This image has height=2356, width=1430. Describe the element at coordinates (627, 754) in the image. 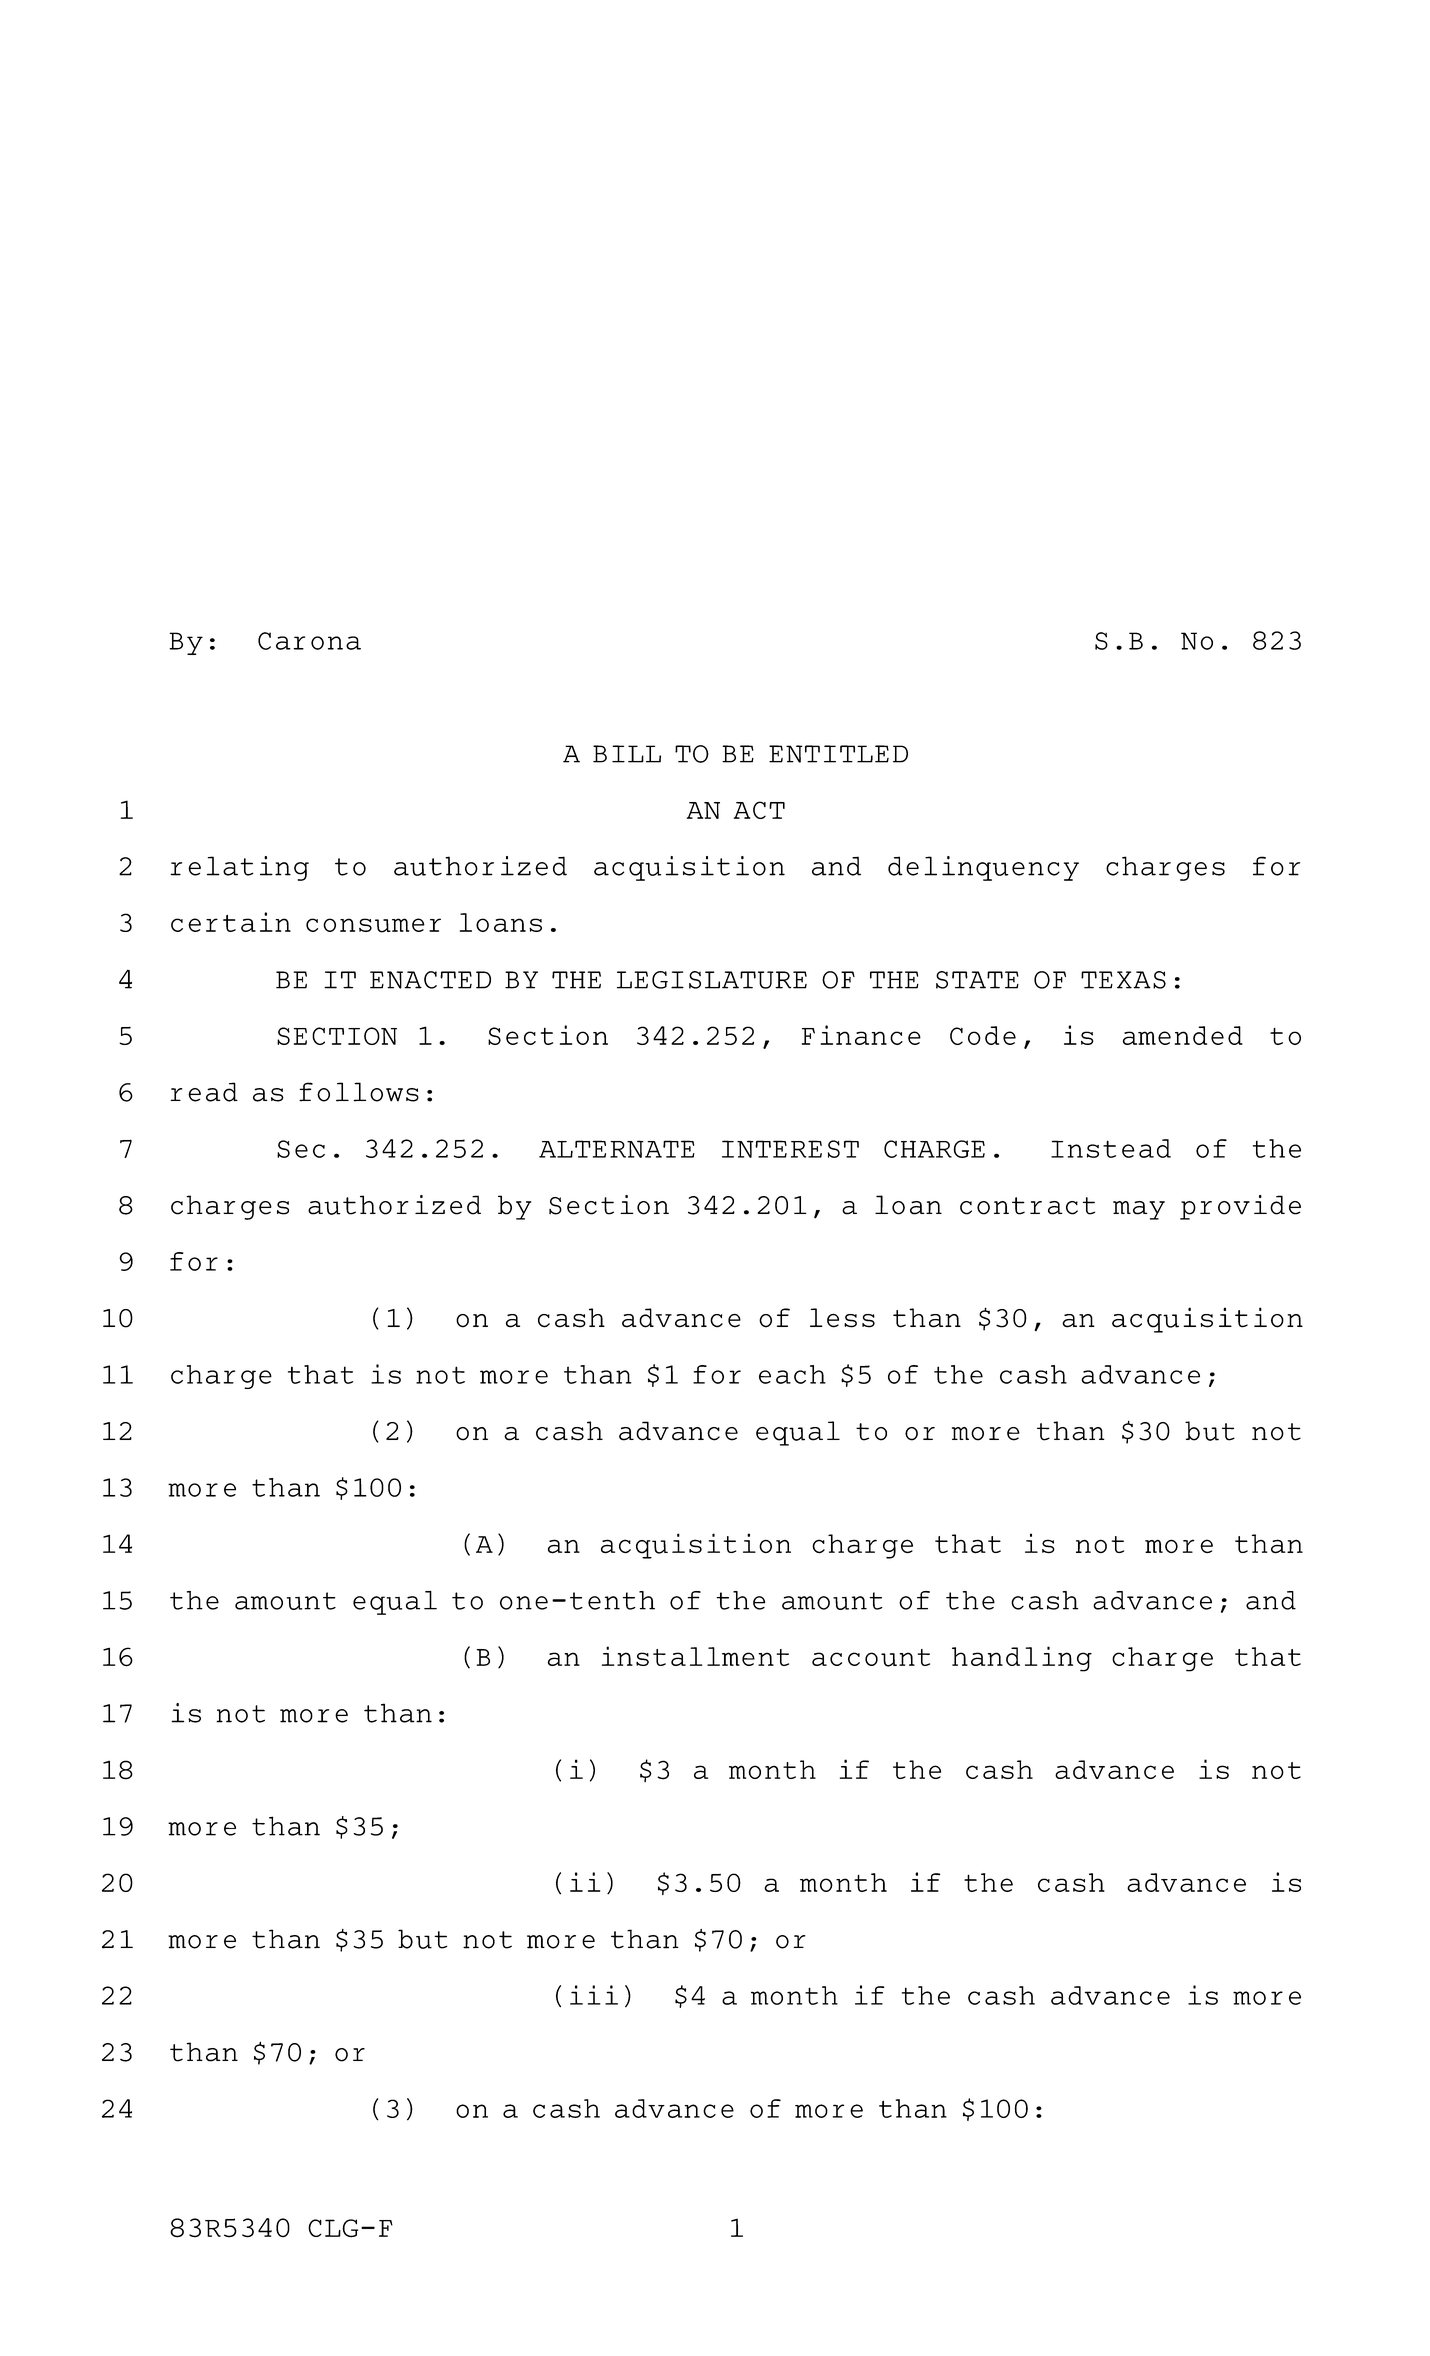

I see `BILL` at that location.
